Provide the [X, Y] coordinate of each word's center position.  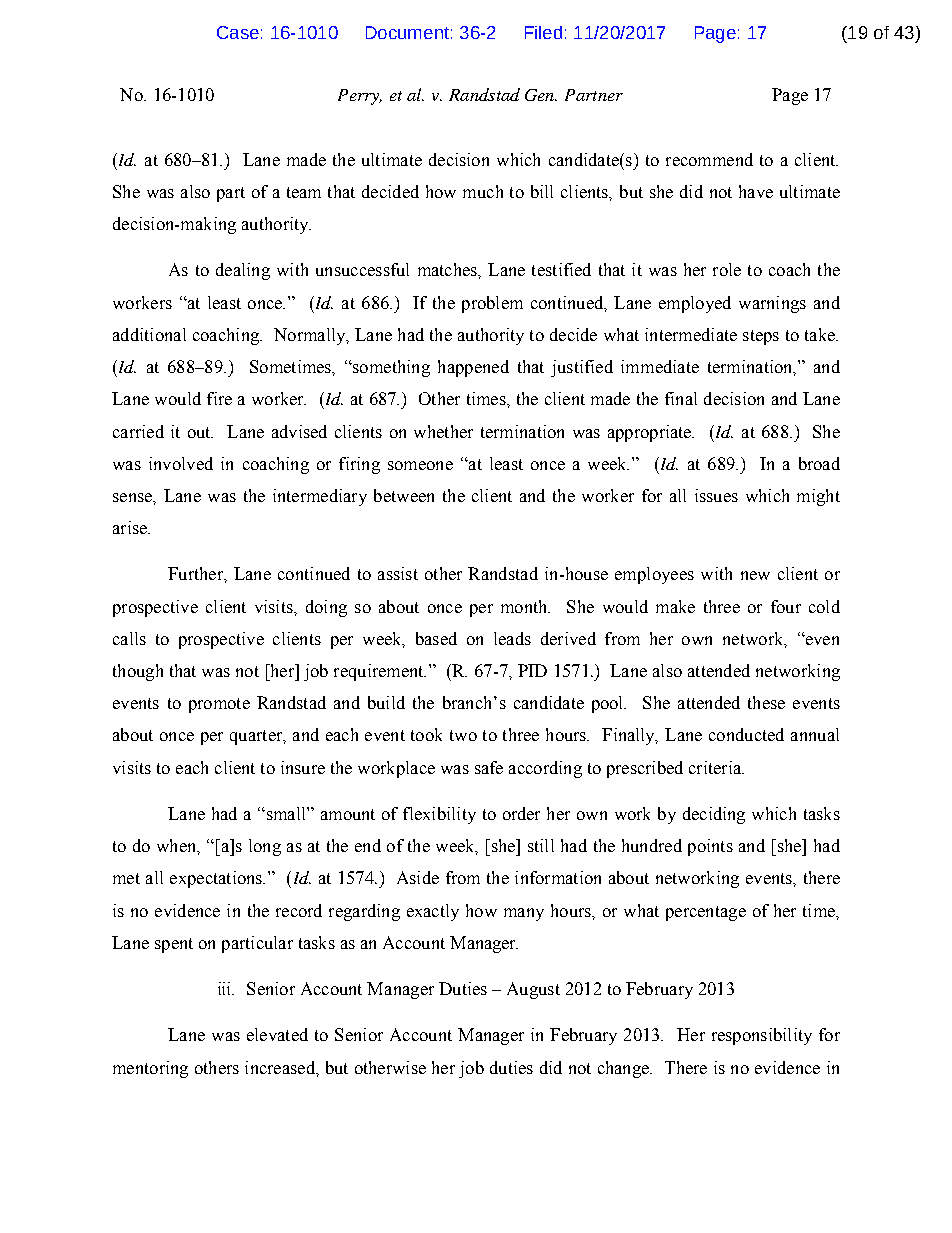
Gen [541, 95]
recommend [709, 159]
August [533, 990]
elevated [277, 1034]
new [755, 575]
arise [131, 527]
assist [398, 573]
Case [238, 32]
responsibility [762, 1036]
